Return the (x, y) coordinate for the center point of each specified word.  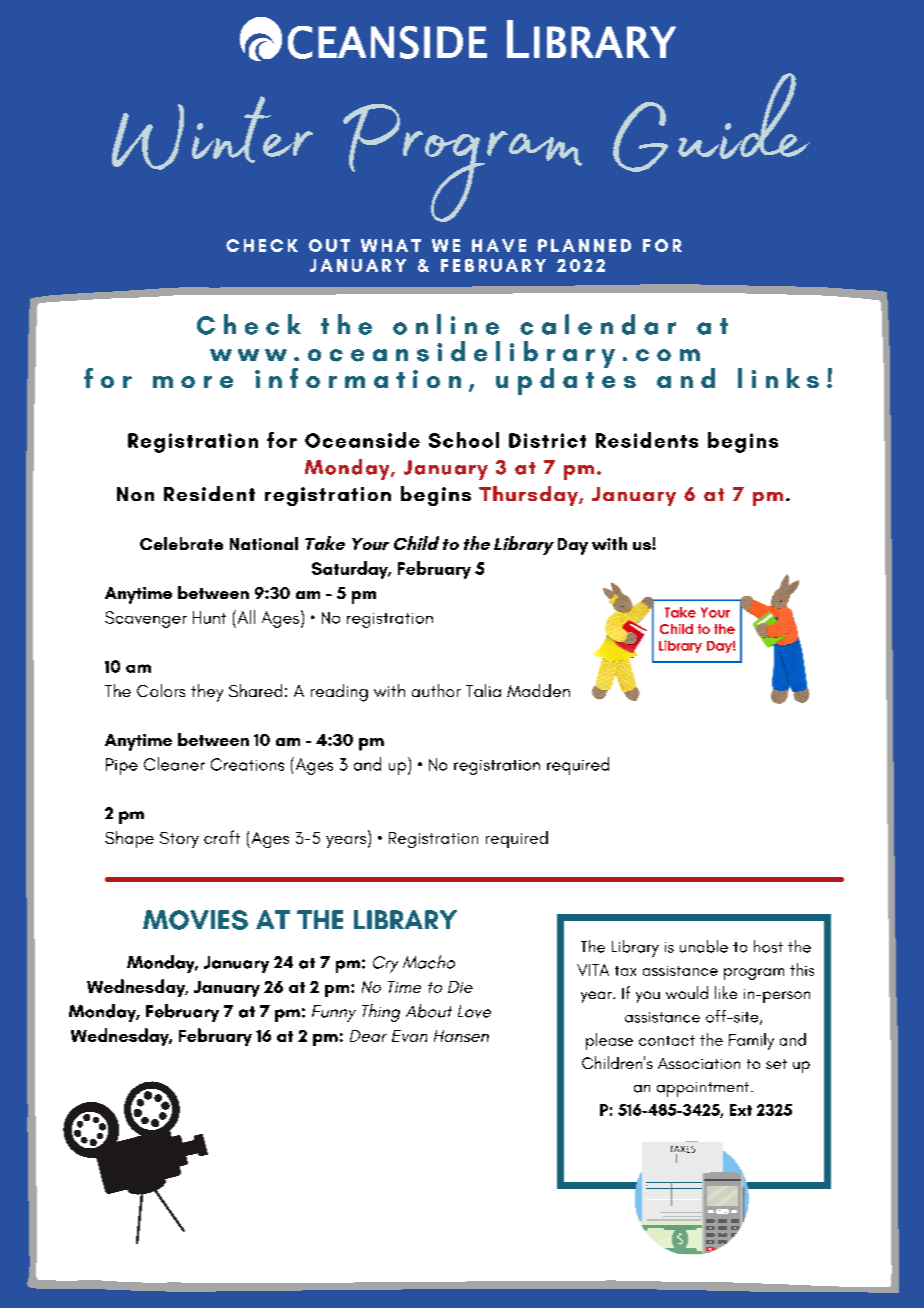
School (464, 440)
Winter (212, 133)
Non (135, 494)
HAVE (499, 245)
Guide (711, 122)
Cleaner (174, 764)
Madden (538, 690)
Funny (334, 1013)
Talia (483, 690)
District (547, 440)
